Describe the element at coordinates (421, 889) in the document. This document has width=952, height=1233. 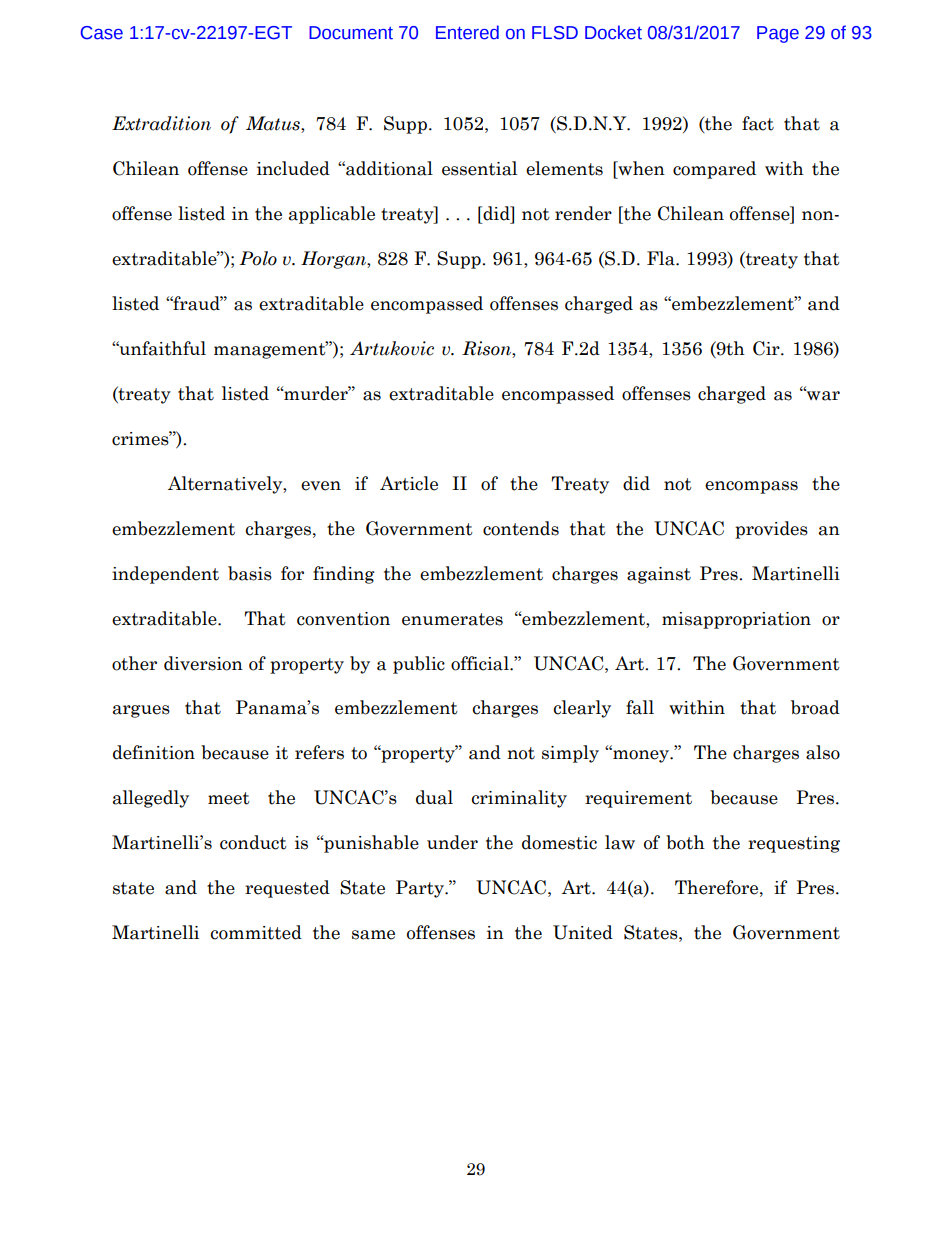
I see `Party` at that location.
